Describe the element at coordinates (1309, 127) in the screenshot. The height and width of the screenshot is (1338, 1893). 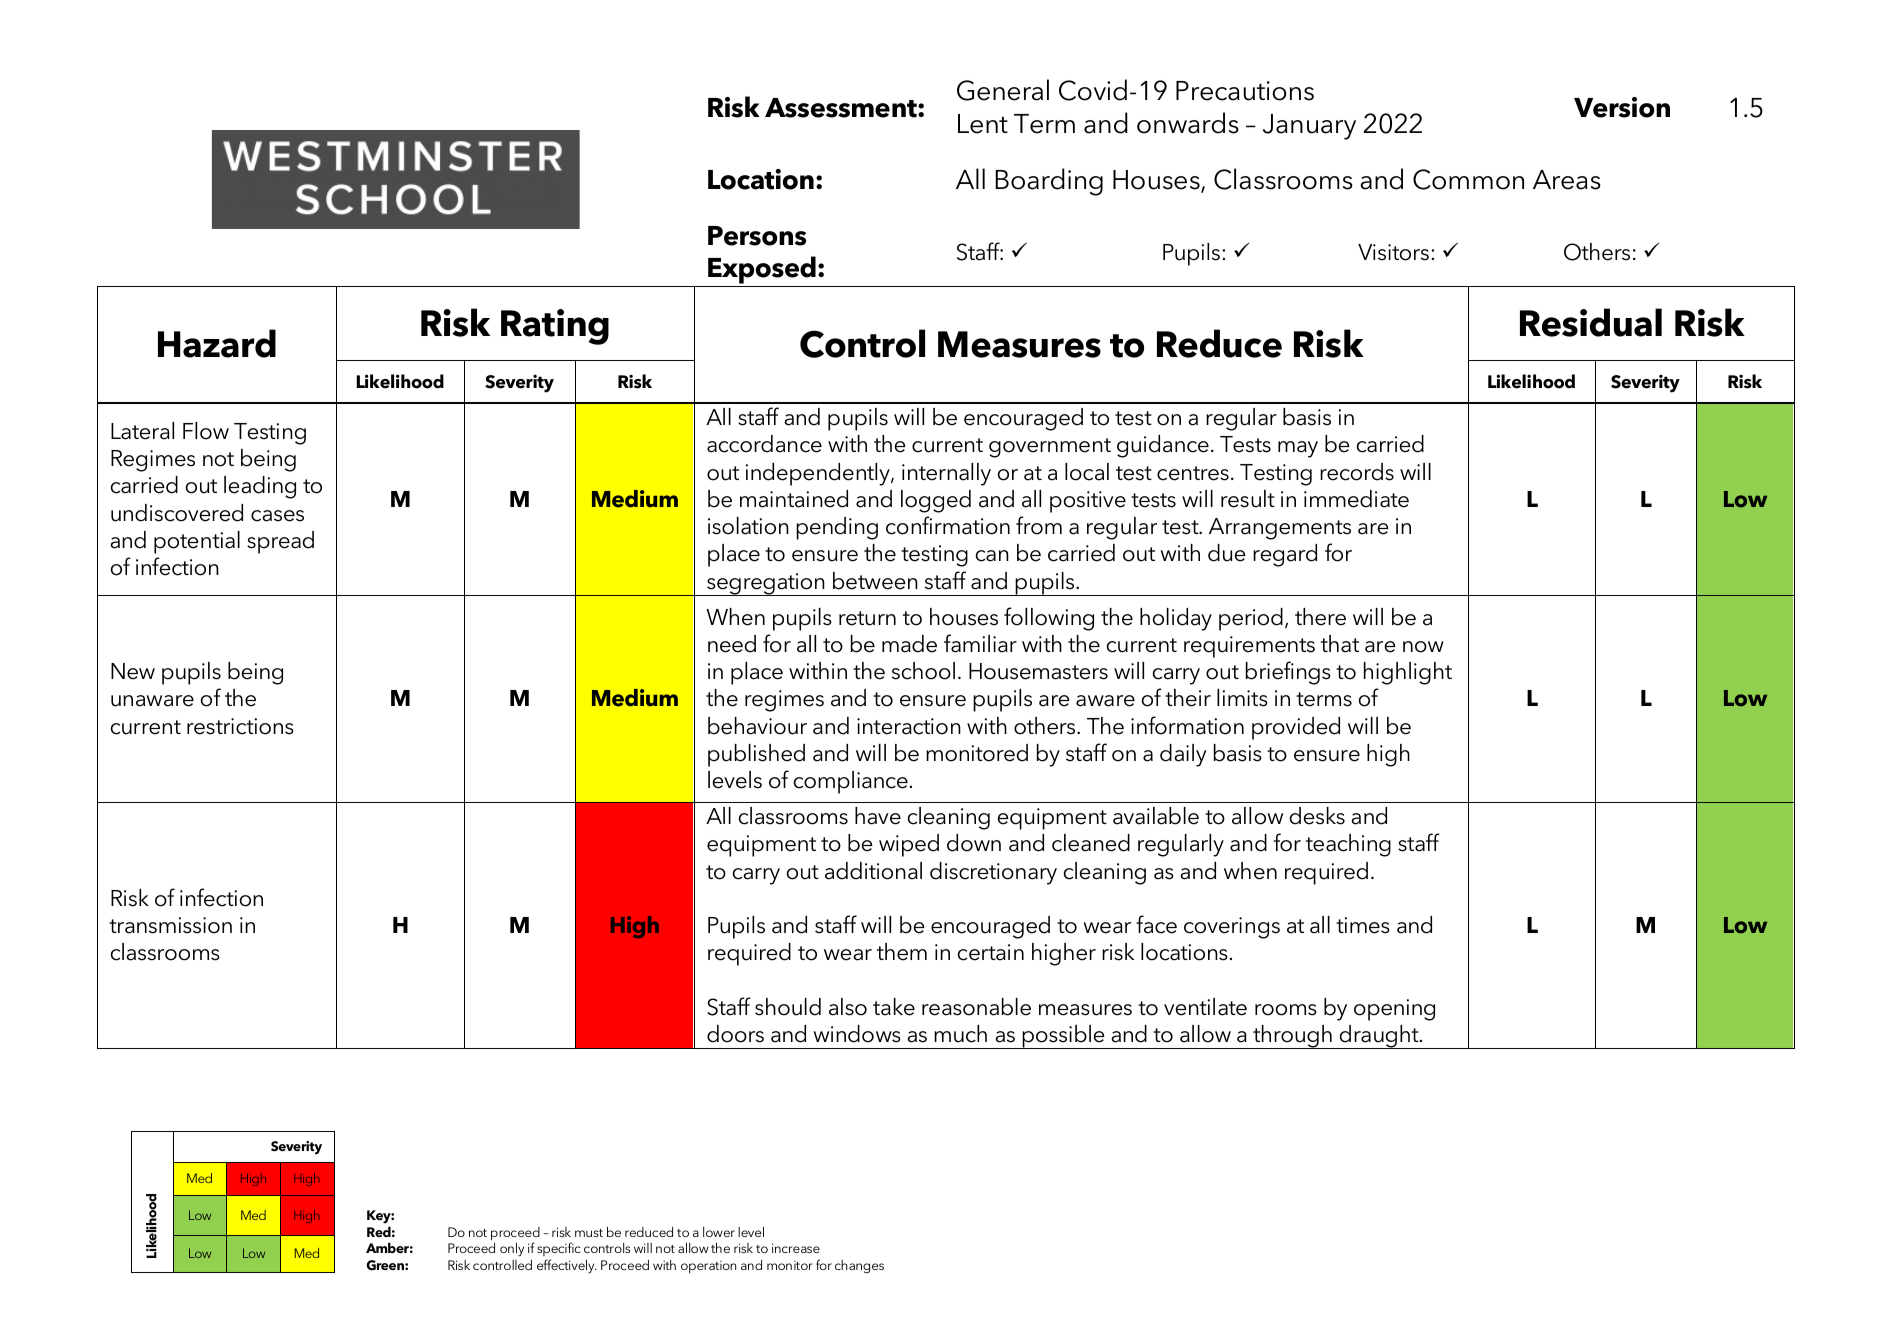
I see `January` at that location.
